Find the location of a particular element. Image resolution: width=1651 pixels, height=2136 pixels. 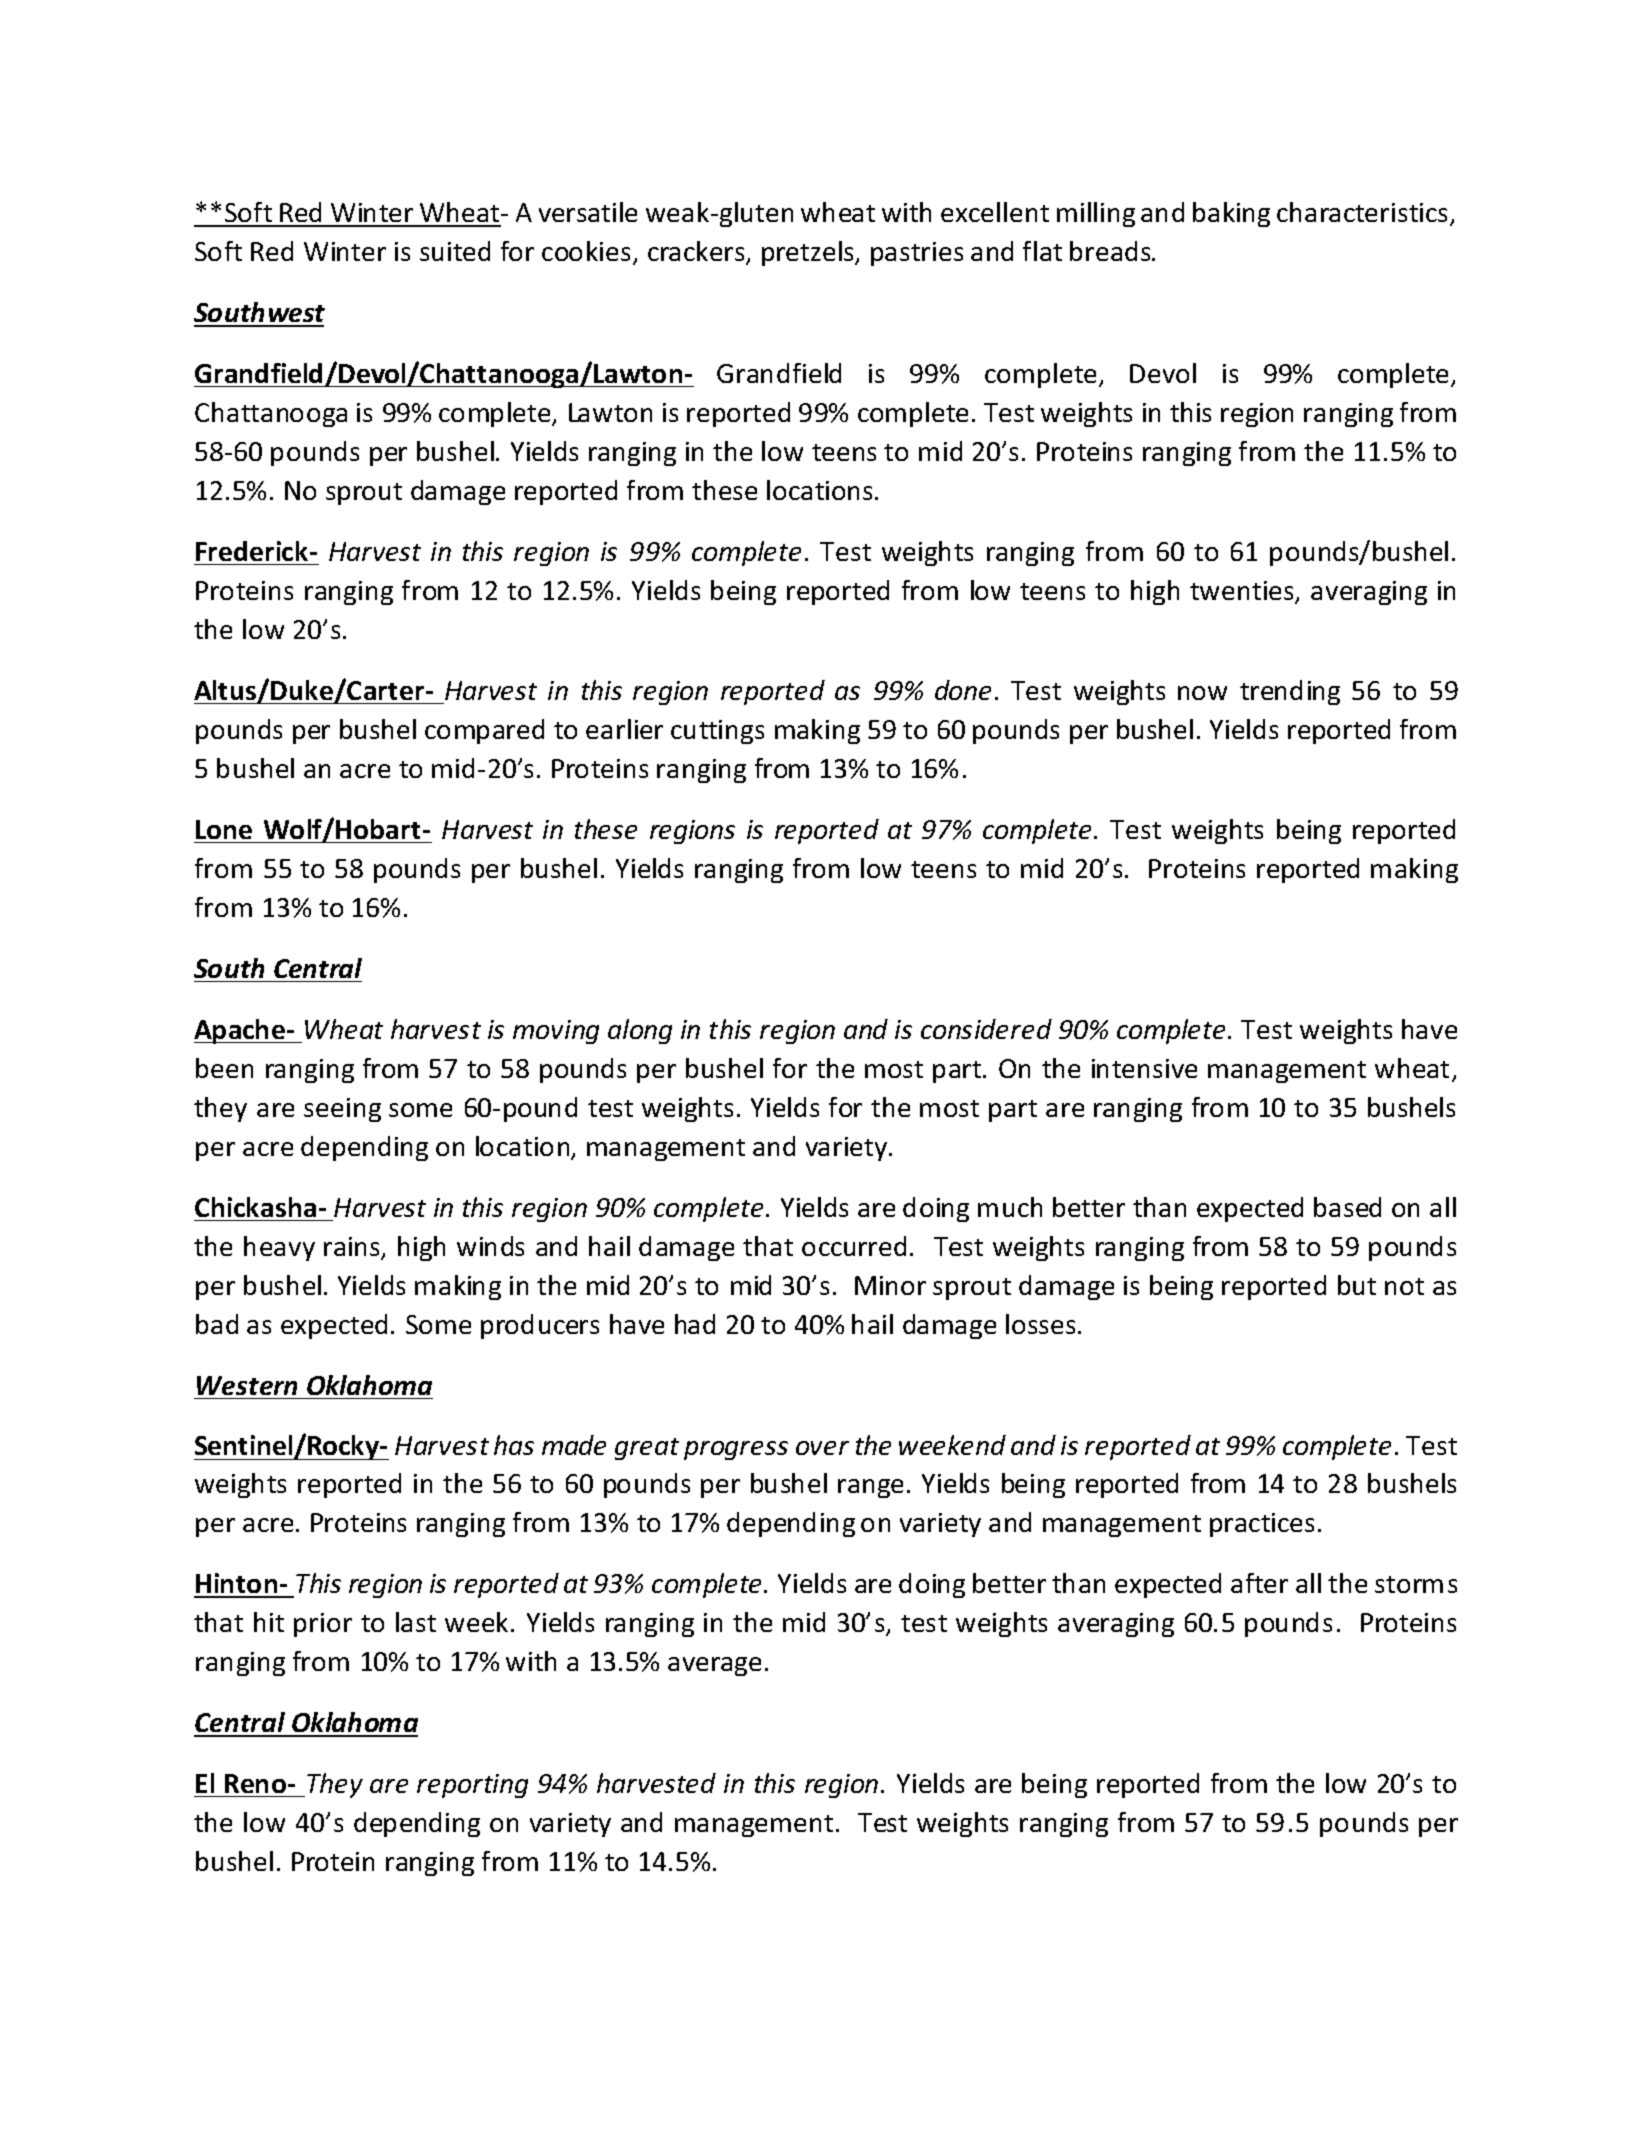

trending is located at coordinates (1290, 692).
